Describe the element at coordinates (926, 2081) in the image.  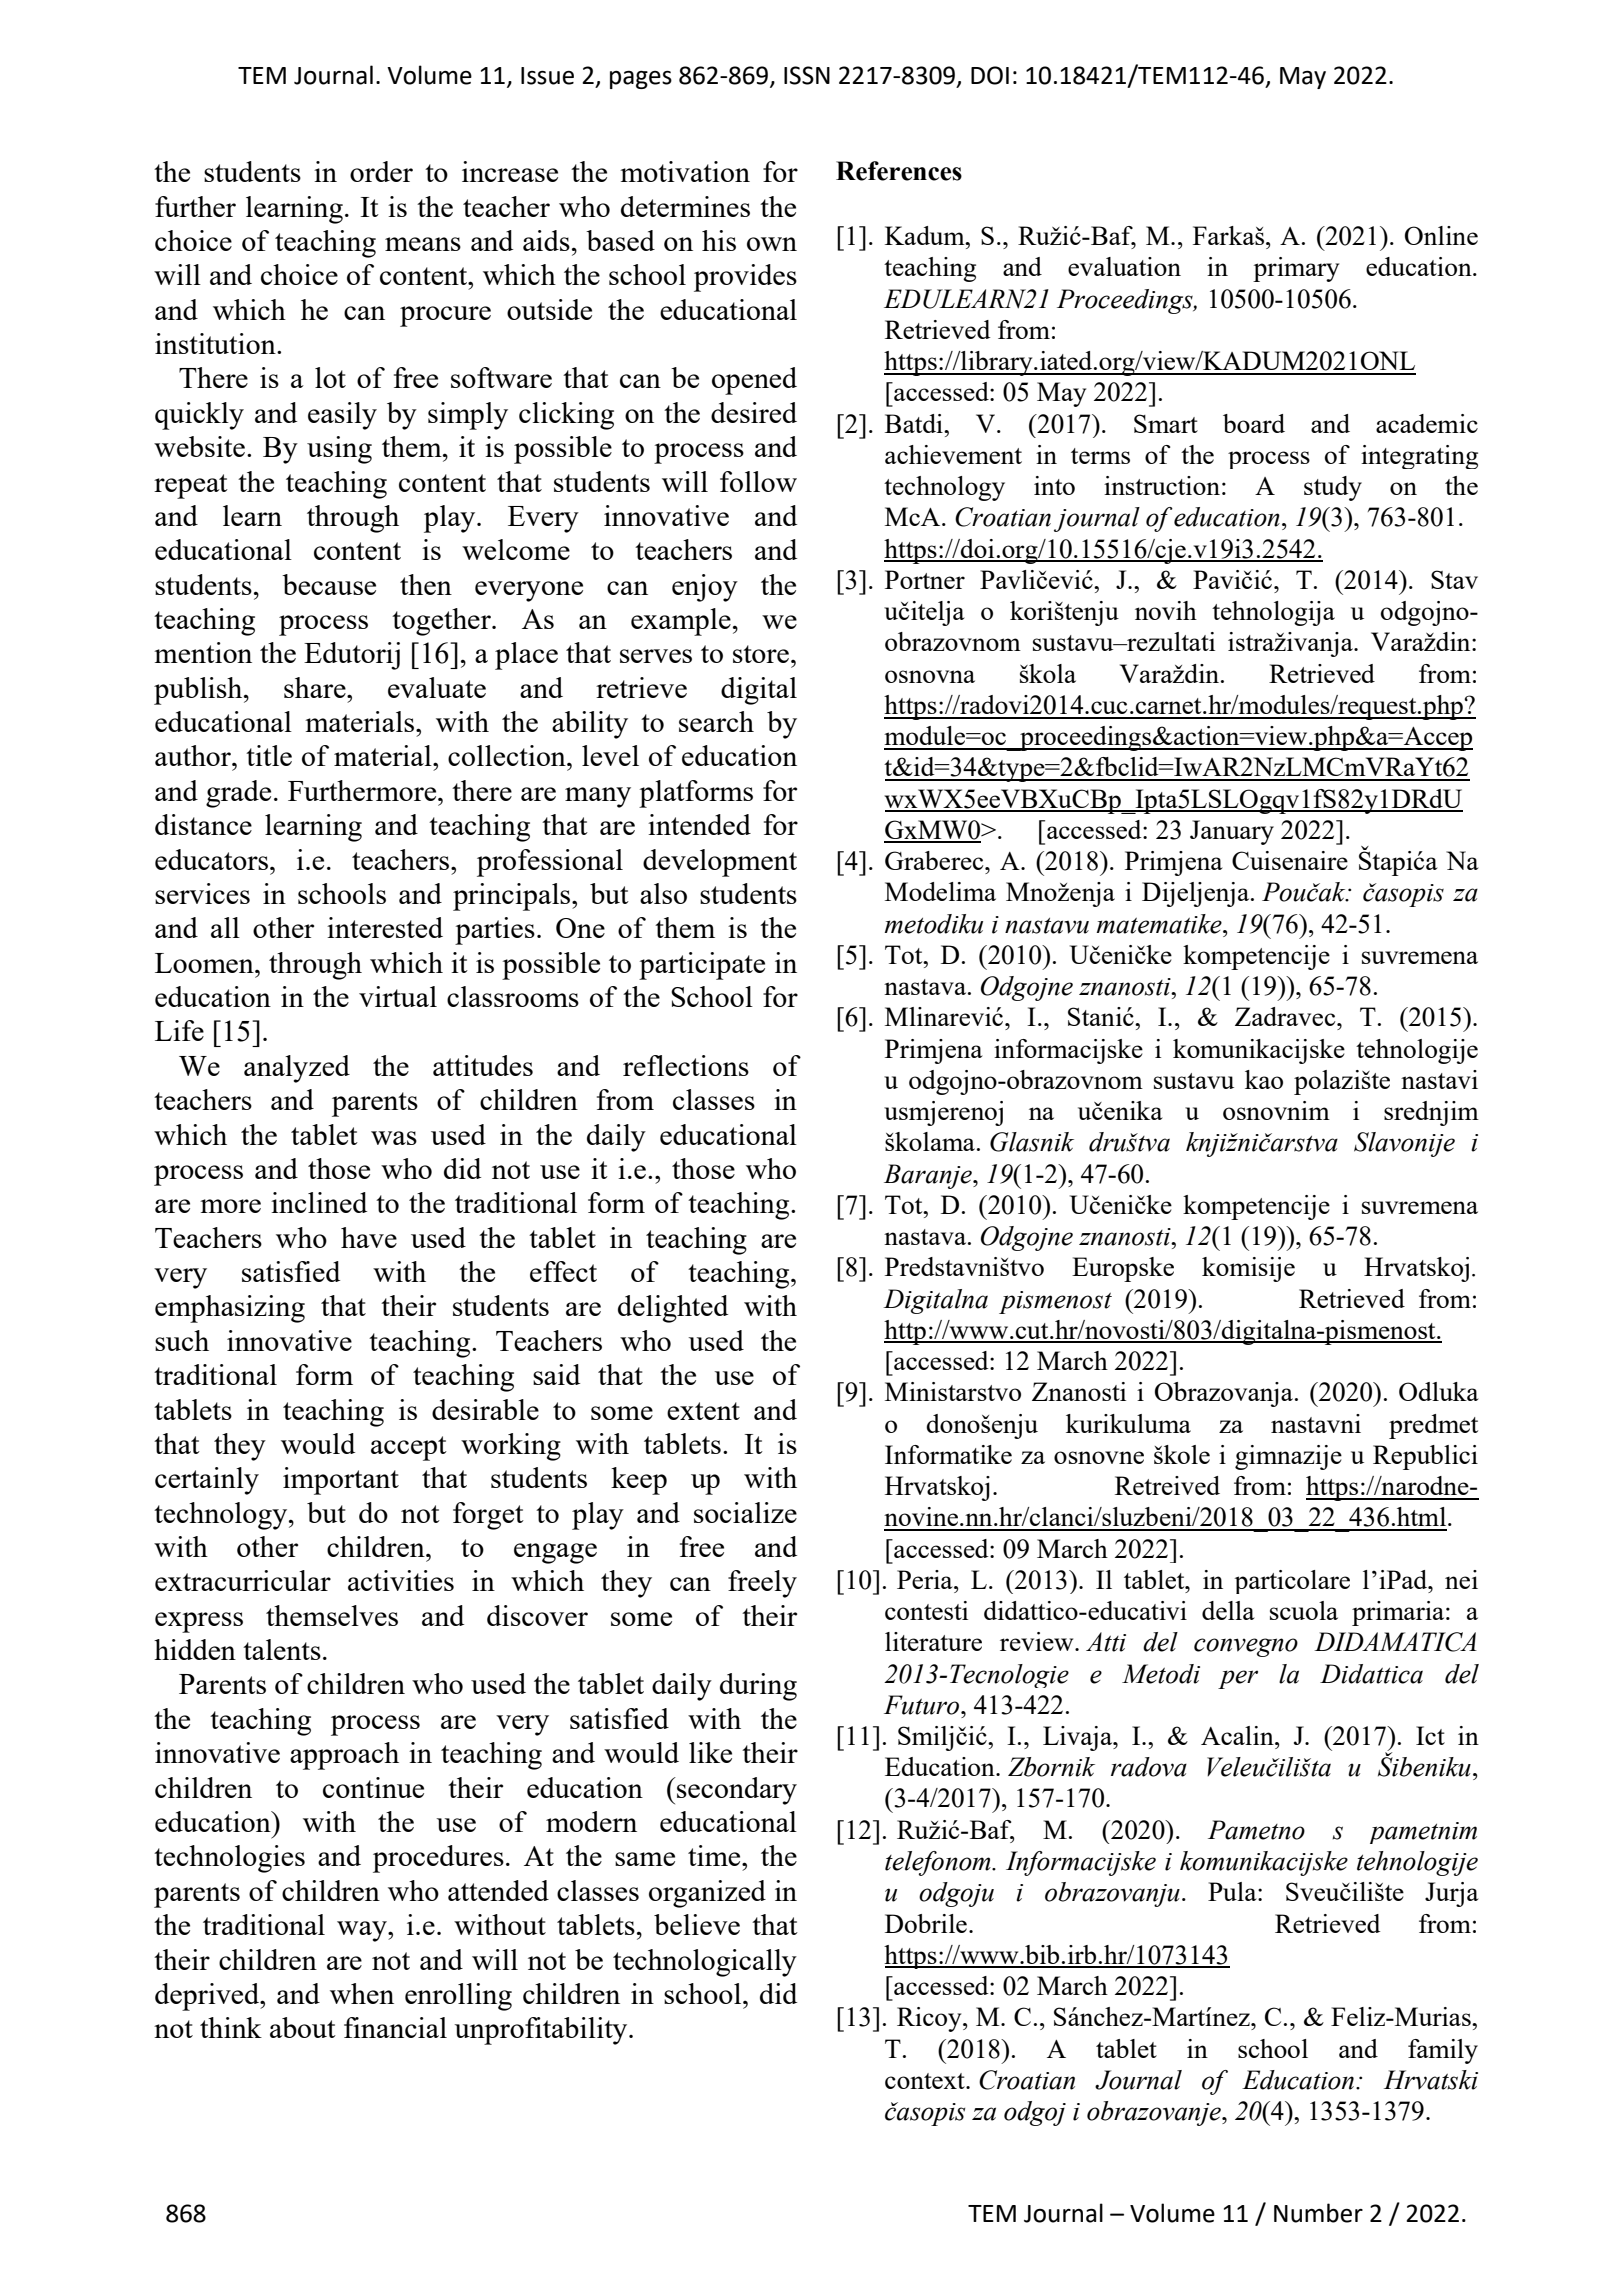
I see `context` at that location.
